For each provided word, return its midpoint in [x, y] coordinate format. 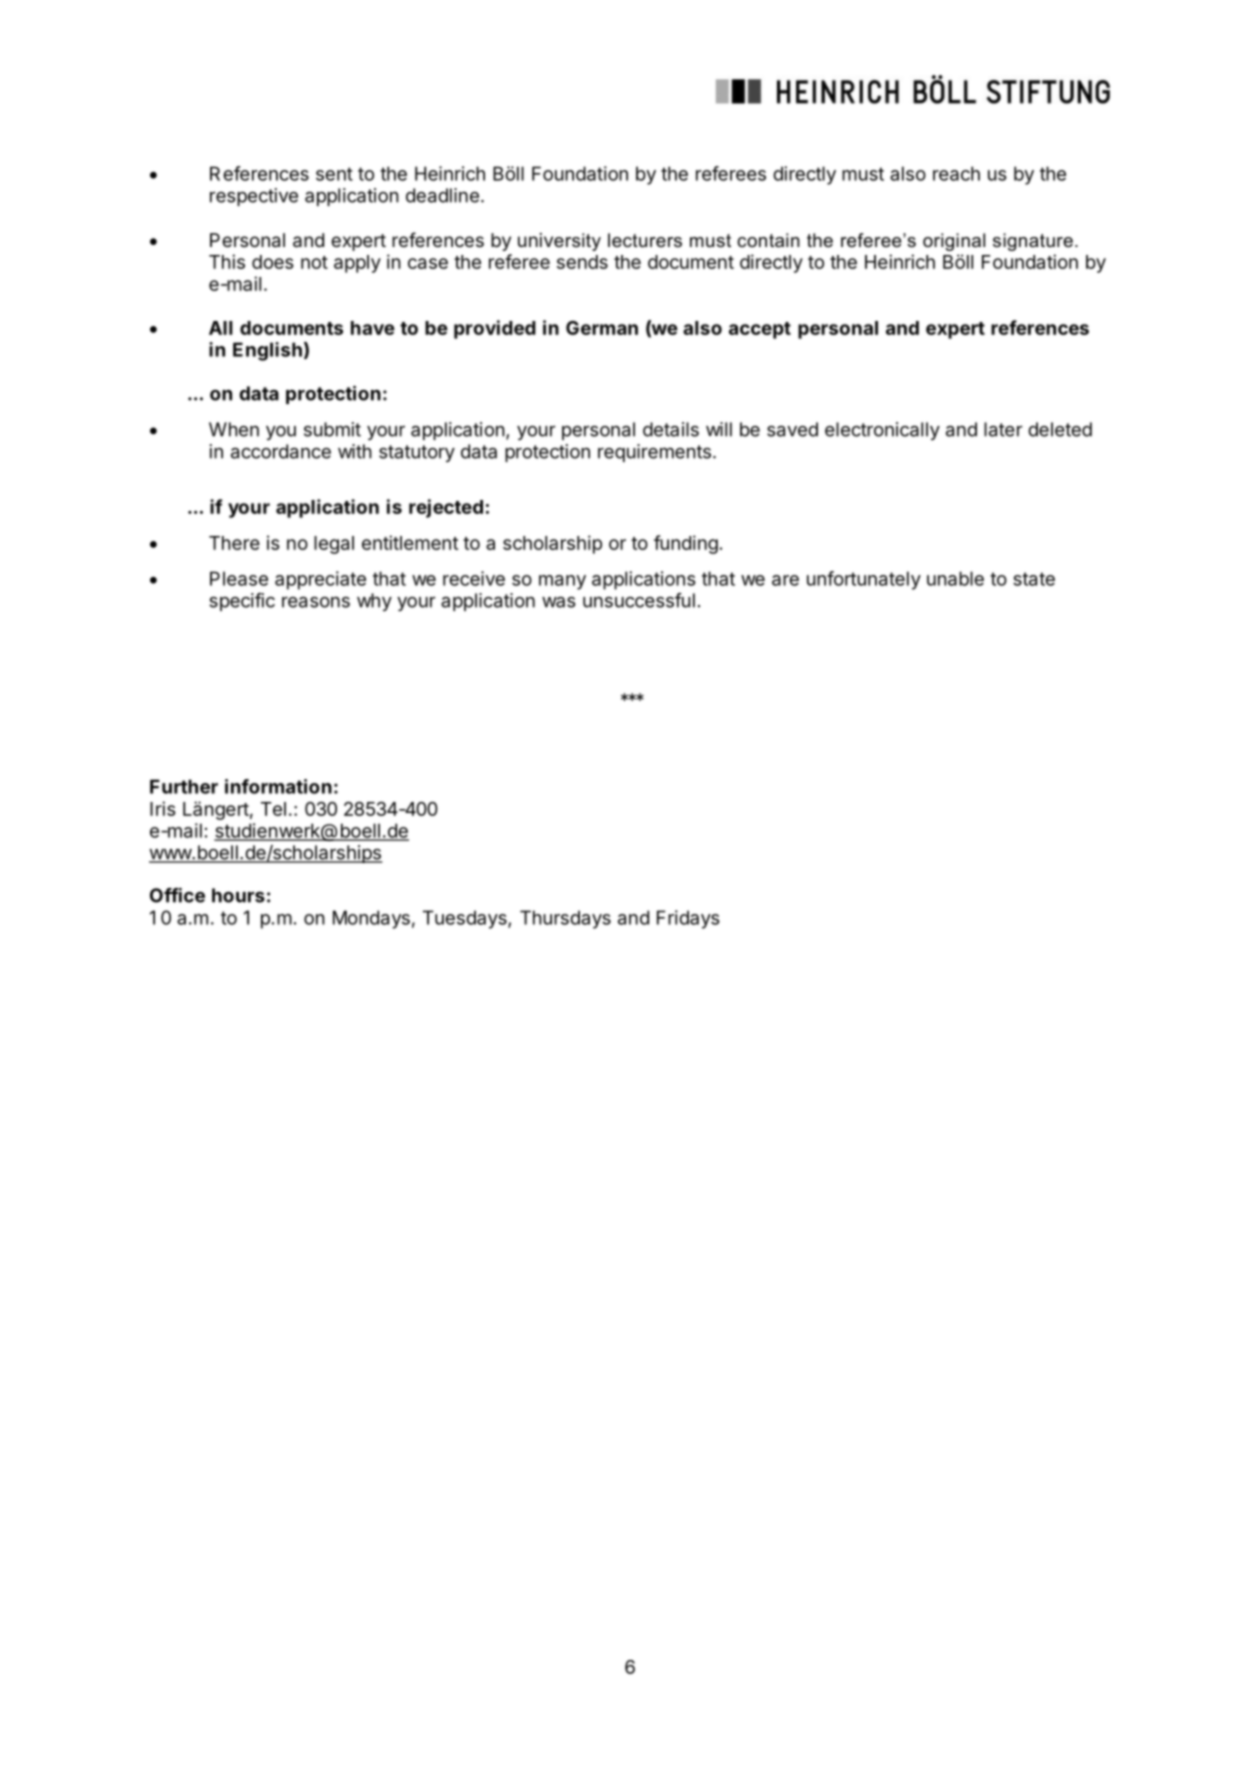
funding [686, 544]
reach [956, 173]
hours [238, 895]
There [234, 543]
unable [955, 578]
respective [254, 197]
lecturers [645, 240]
